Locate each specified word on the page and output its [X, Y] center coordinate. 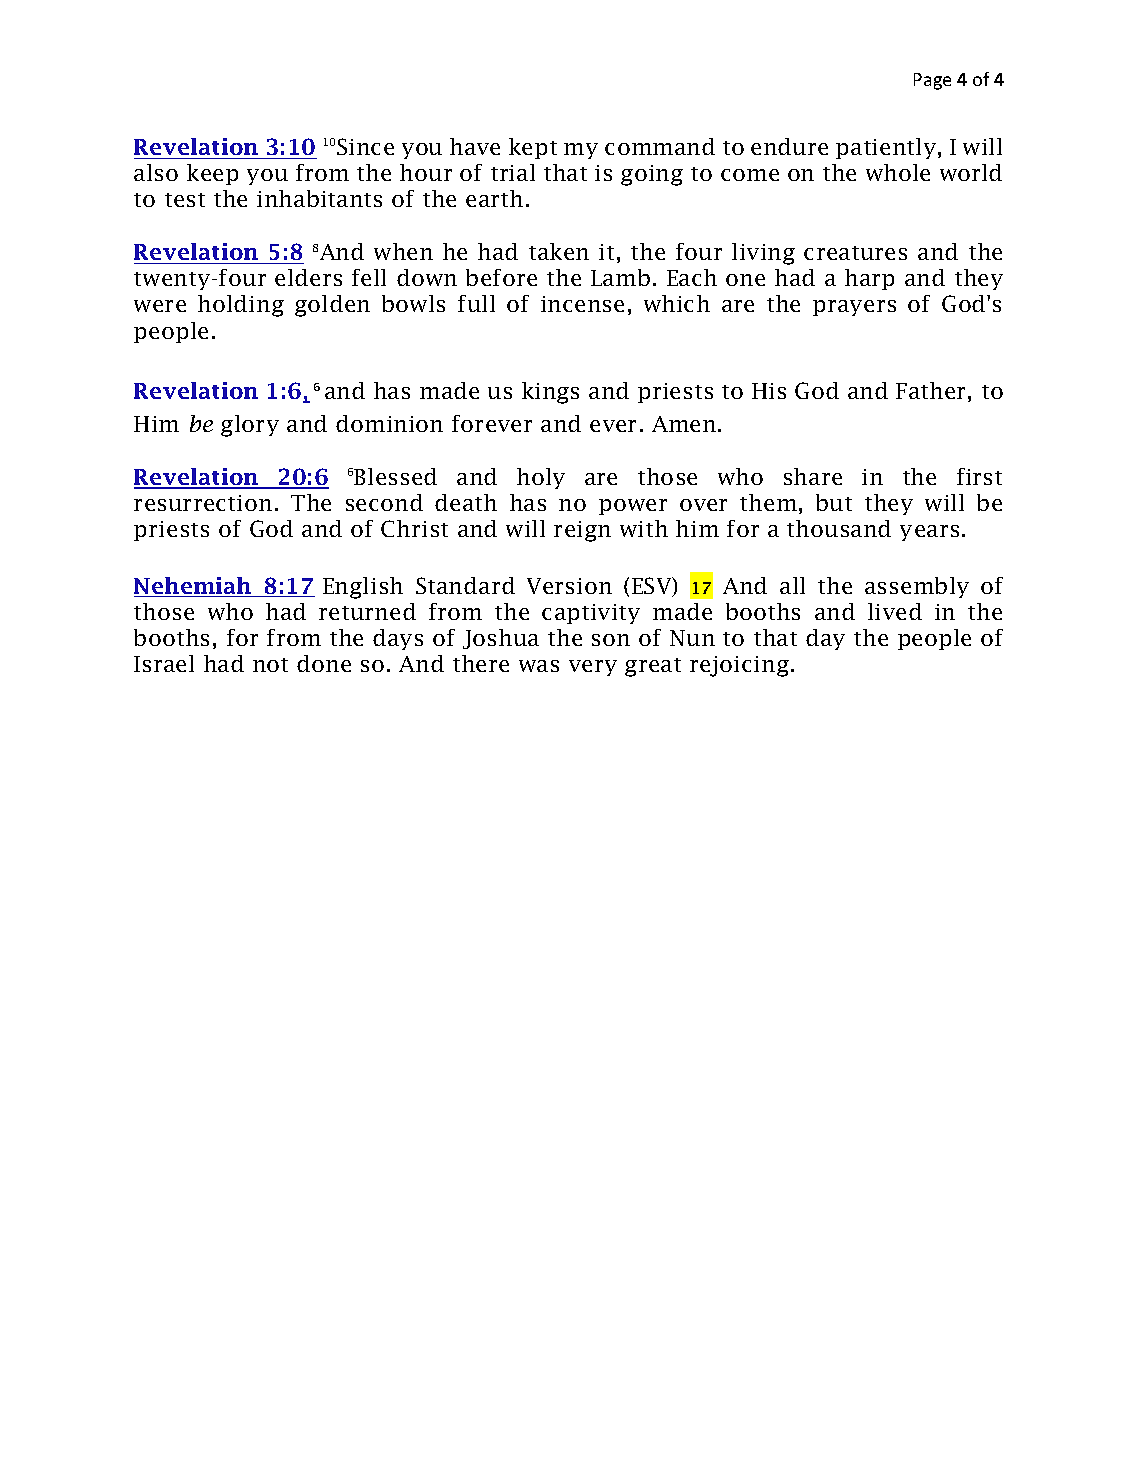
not [270, 665]
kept [533, 148]
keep [212, 174]
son [611, 640]
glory [250, 426]
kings [550, 393]
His [769, 391]
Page [932, 81]
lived [895, 611]
